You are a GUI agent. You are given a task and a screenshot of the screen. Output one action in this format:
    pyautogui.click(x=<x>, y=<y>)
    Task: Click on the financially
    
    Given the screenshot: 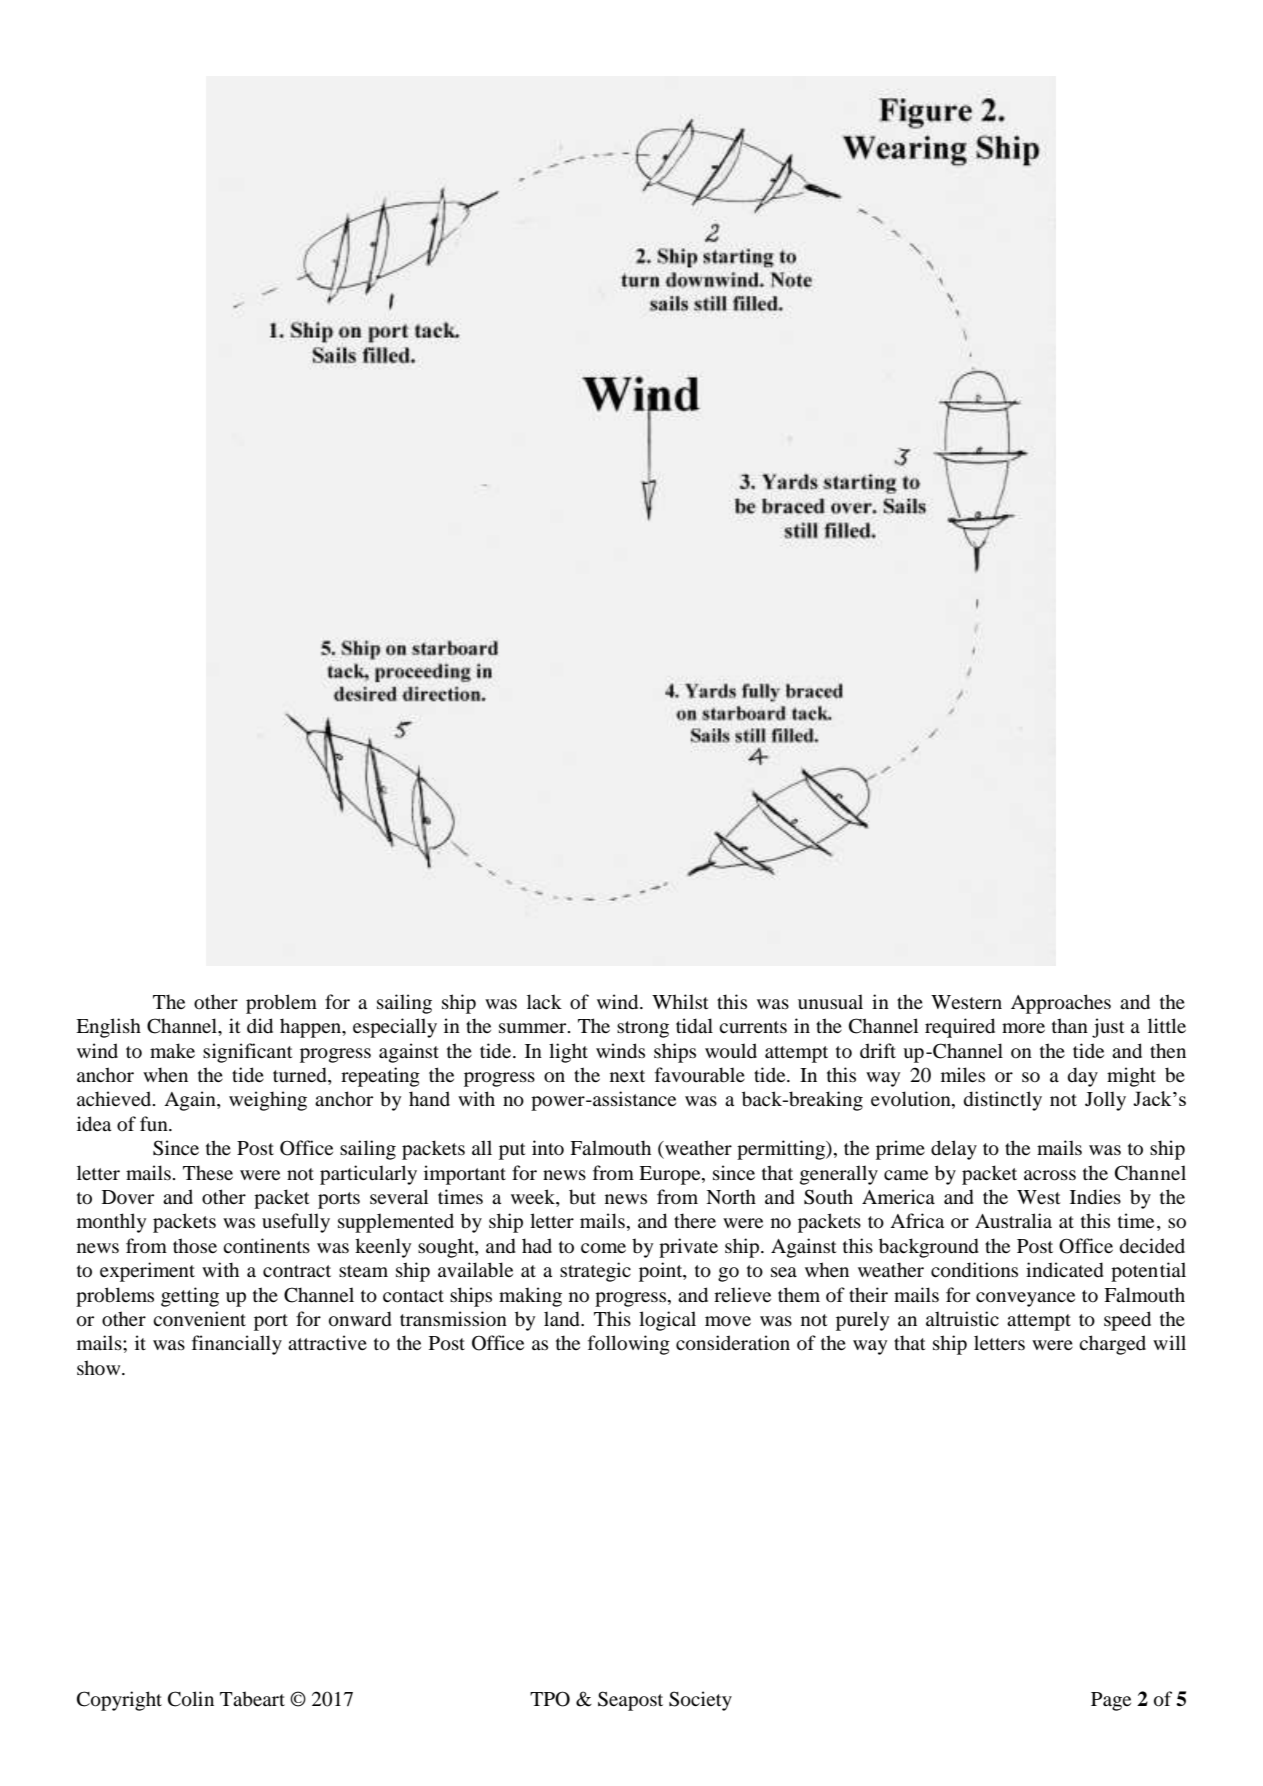 What is the action you would take?
    pyautogui.click(x=237, y=1345)
